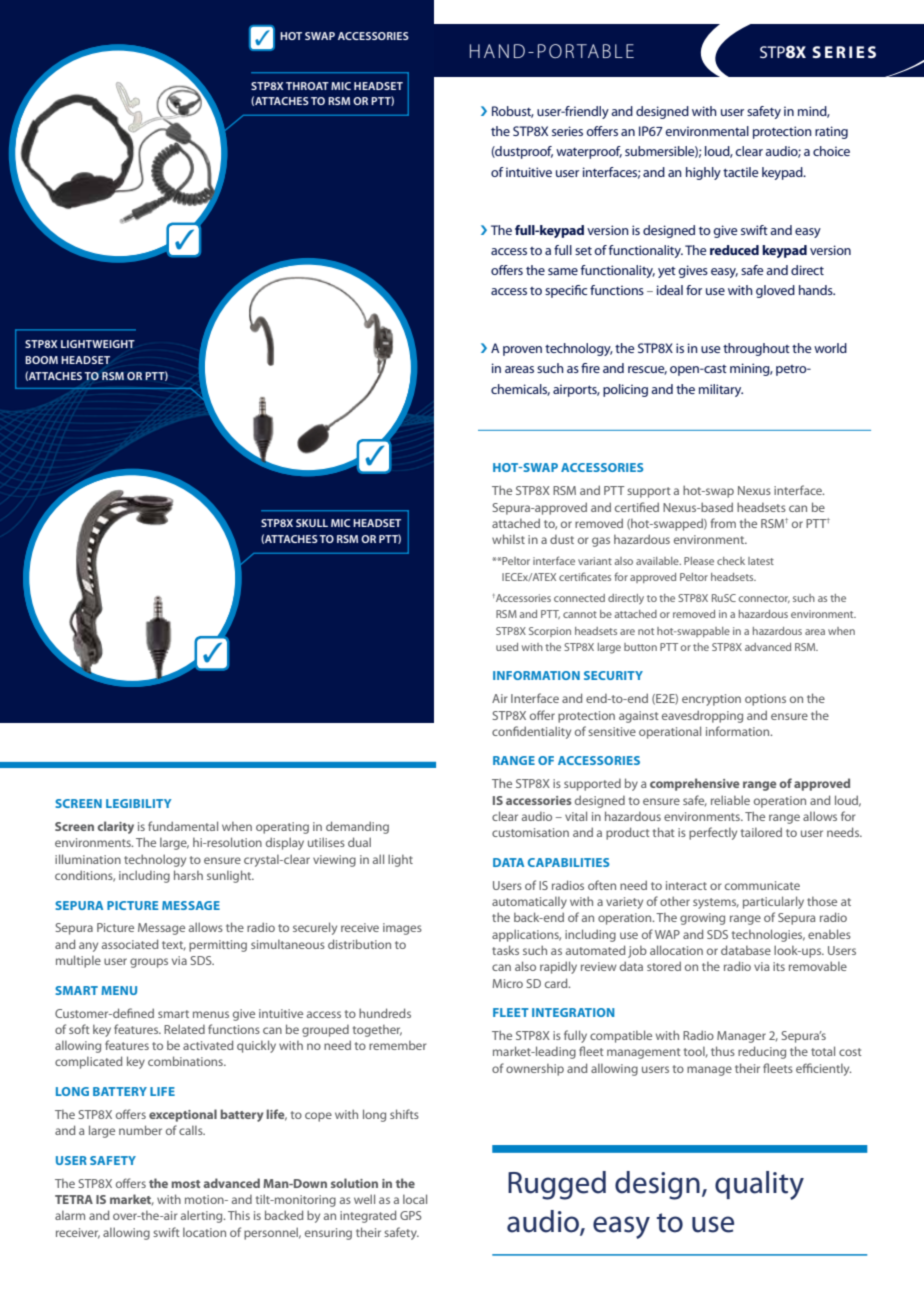 This screenshot has height=1308, width=924. What do you see at coordinates (513, 112) in the screenshot?
I see `Robust` at bounding box center [513, 112].
